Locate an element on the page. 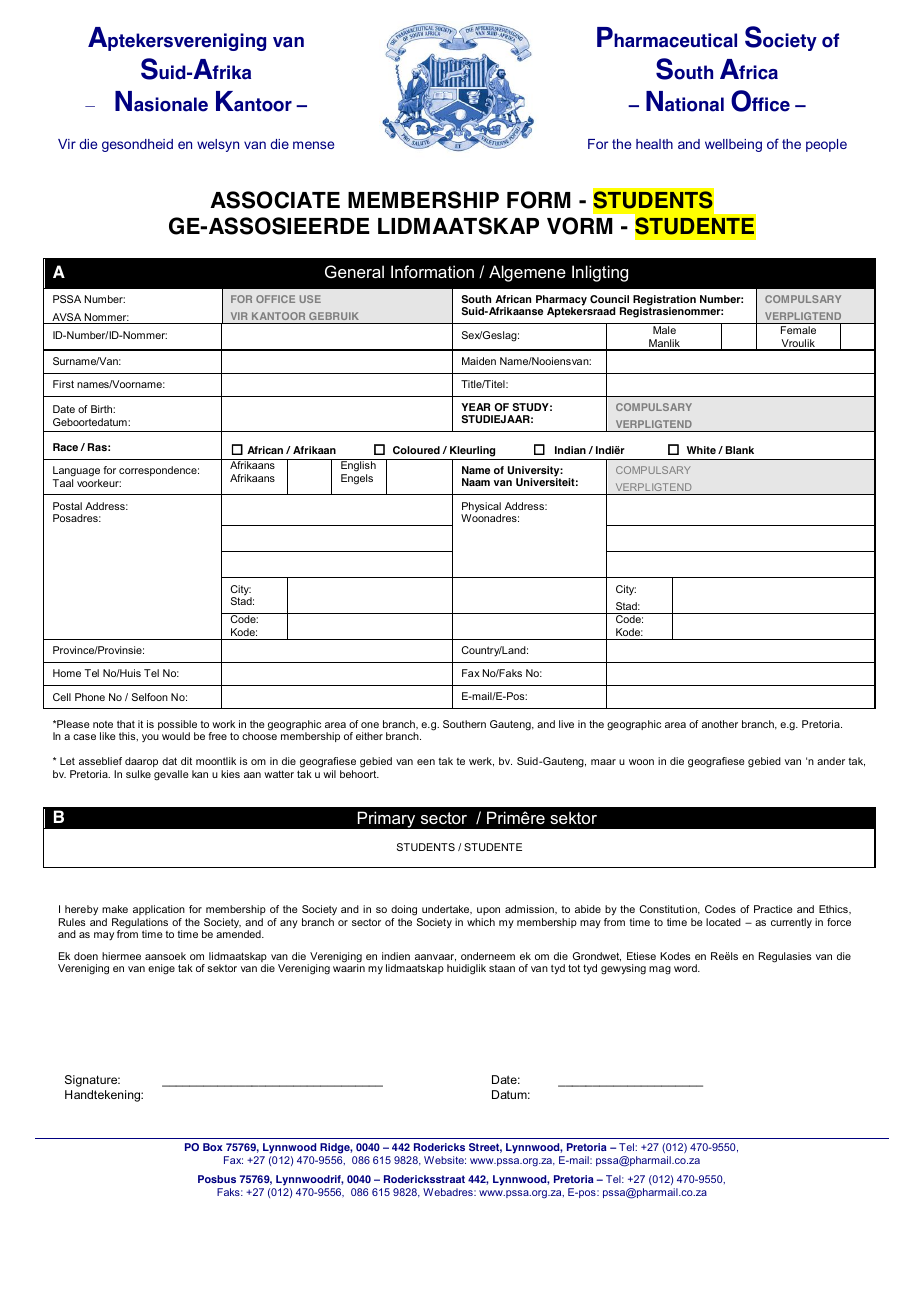 This page has height=1308, width=924. wellbeing is located at coordinates (733, 145).
